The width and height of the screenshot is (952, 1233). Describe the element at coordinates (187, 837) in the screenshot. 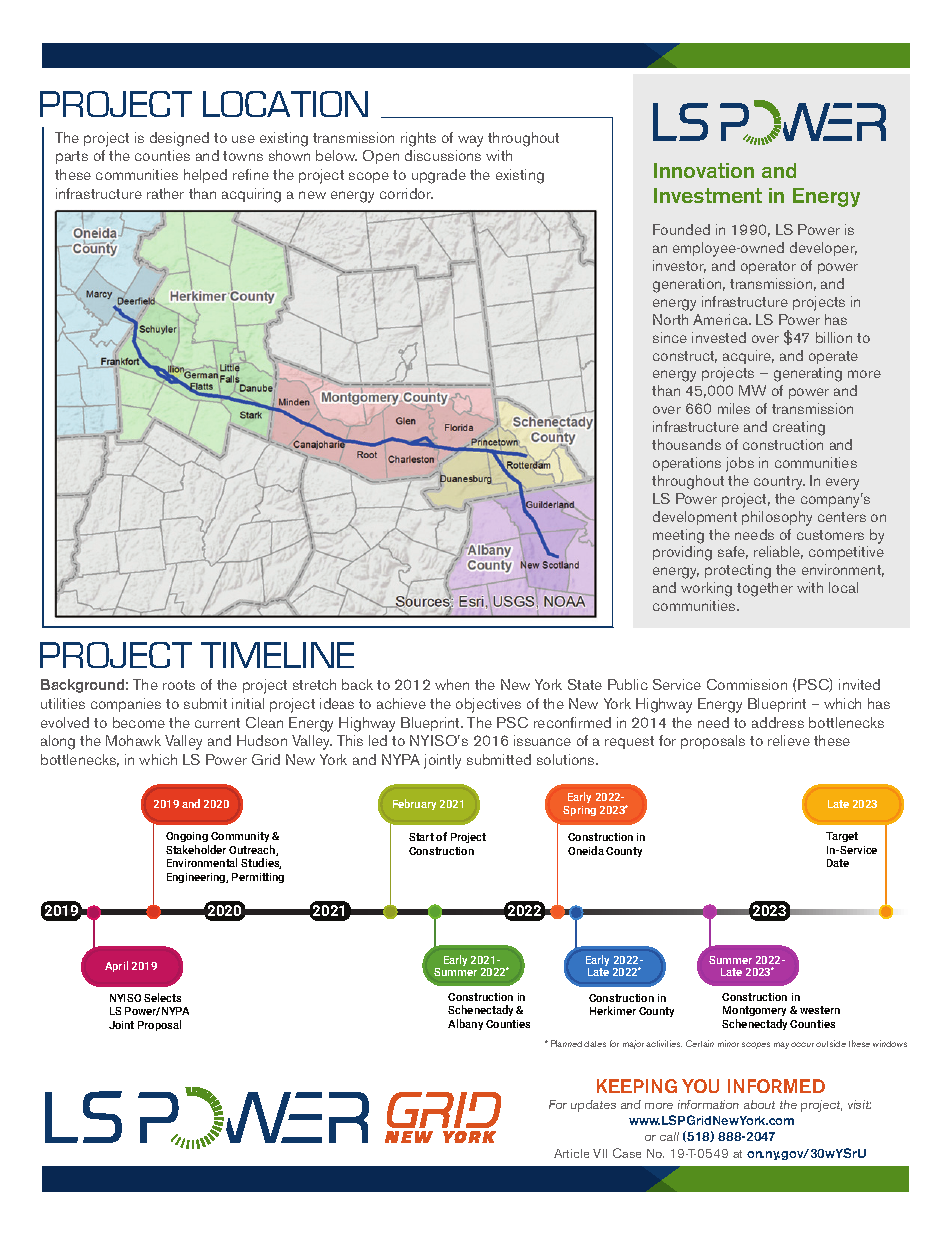

I see `Ongoing` at that location.
